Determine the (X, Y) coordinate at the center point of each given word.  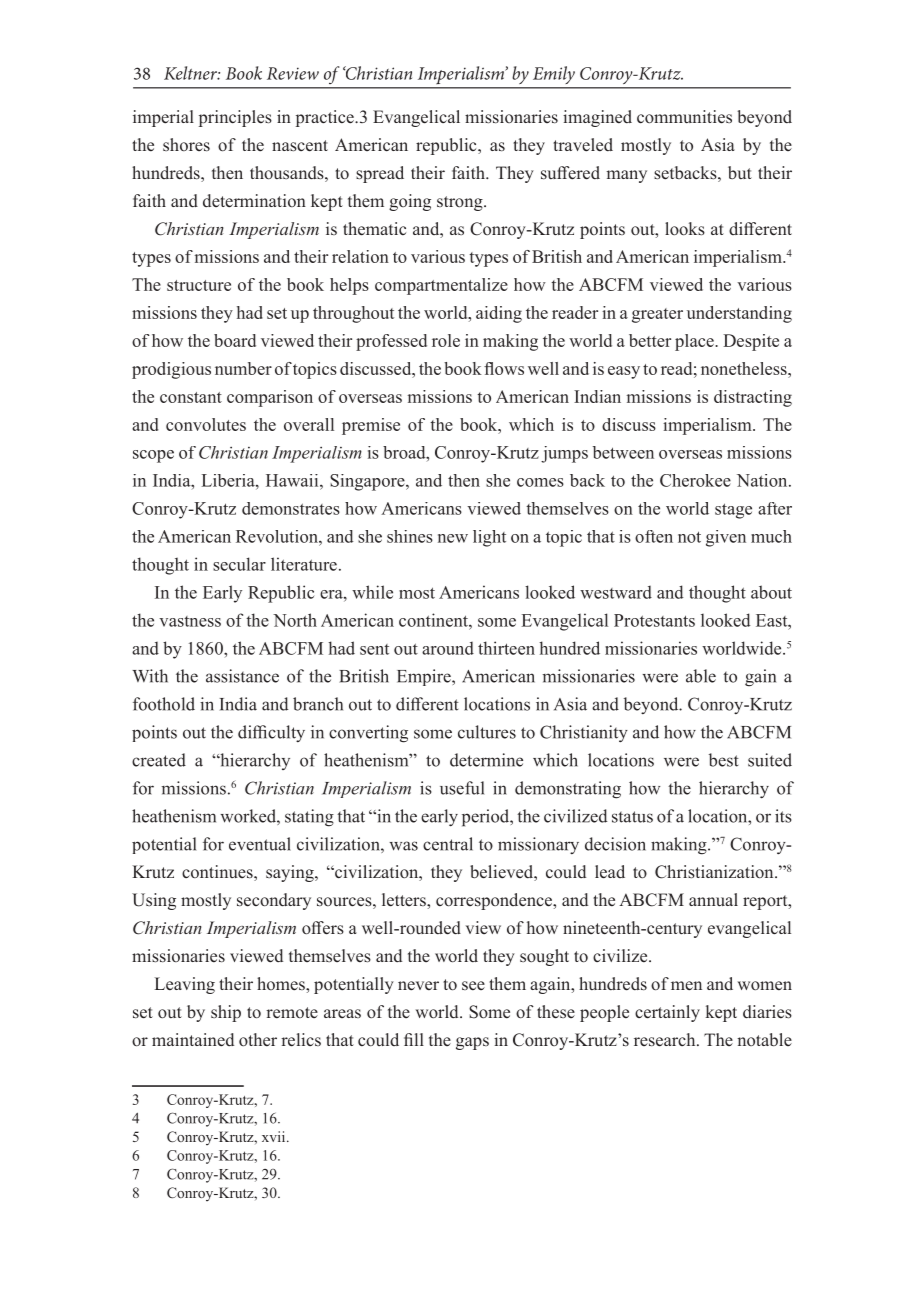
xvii (275, 1136)
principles (235, 118)
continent (434, 620)
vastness (190, 621)
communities (684, 117)
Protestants (654, 620)
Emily (554, 75)
